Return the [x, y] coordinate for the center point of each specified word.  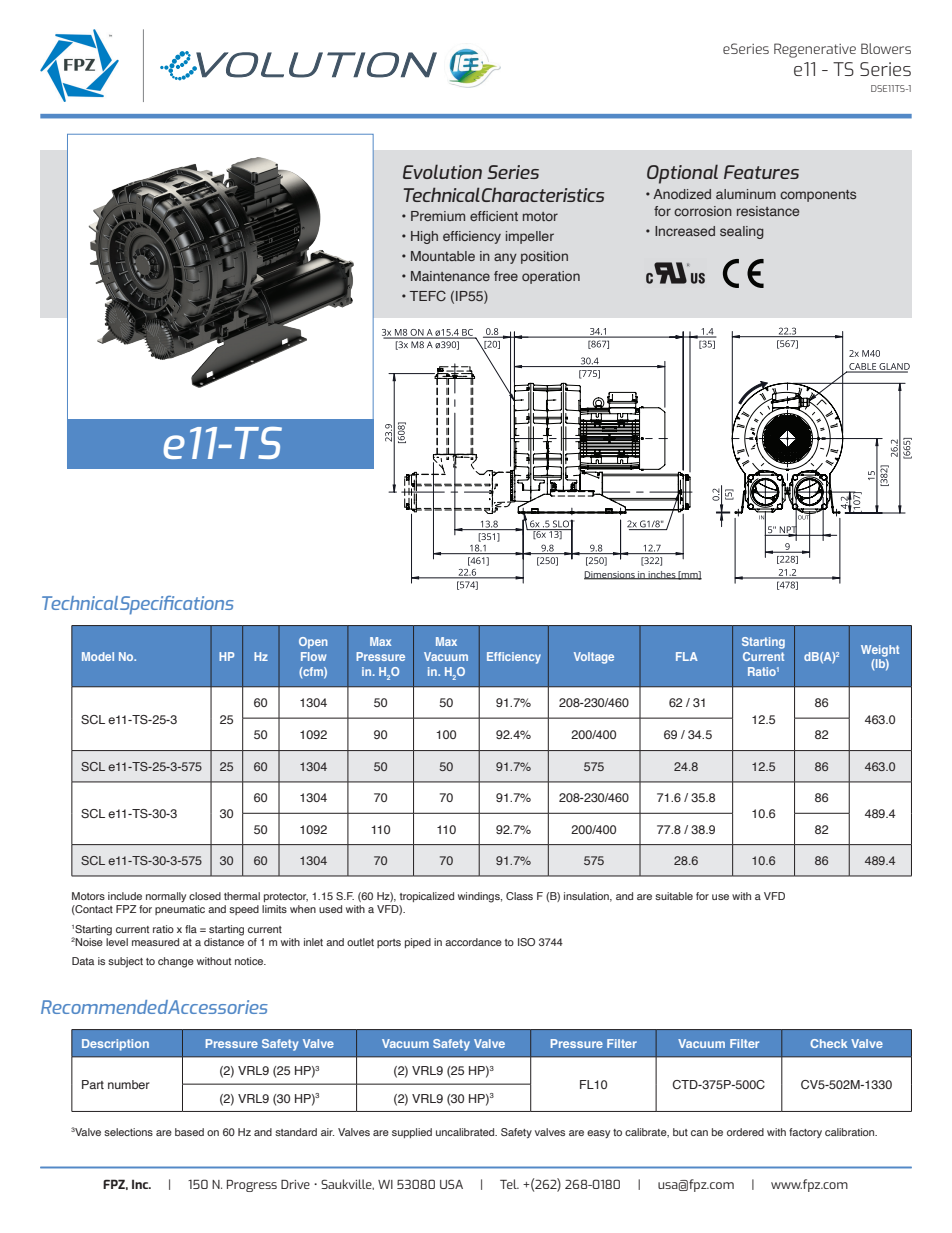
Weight [880, 651]
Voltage [594, 658]
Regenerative [815, 50]
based [189, 1132]
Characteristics [543, 195]
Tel [509, 1184]
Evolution [442, 171]
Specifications [177, 605]
